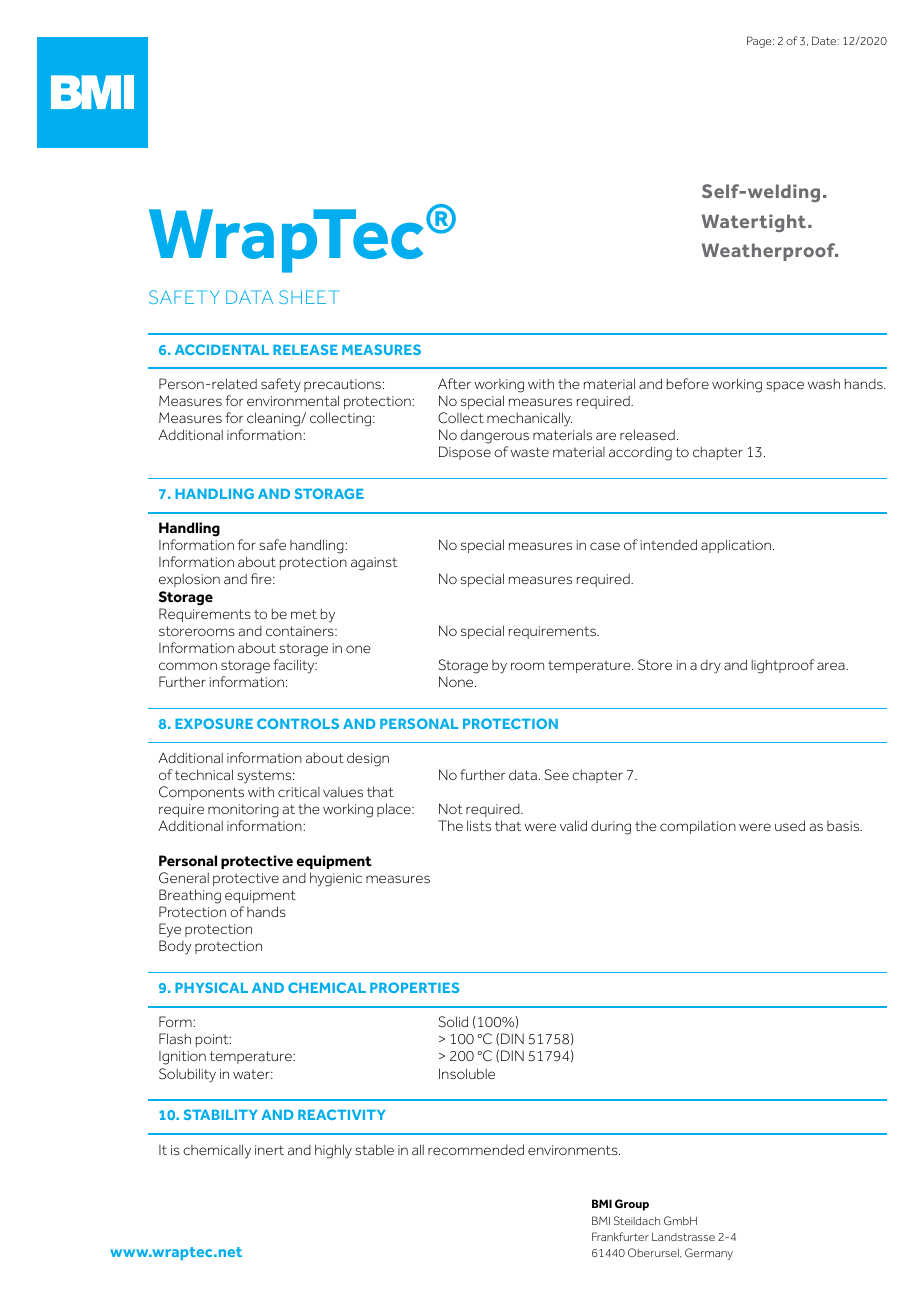 The image size is (924, 1308). What do you see at coordinates (785, 386) in the image?
I see `space` at bounding box center [785, 386].
